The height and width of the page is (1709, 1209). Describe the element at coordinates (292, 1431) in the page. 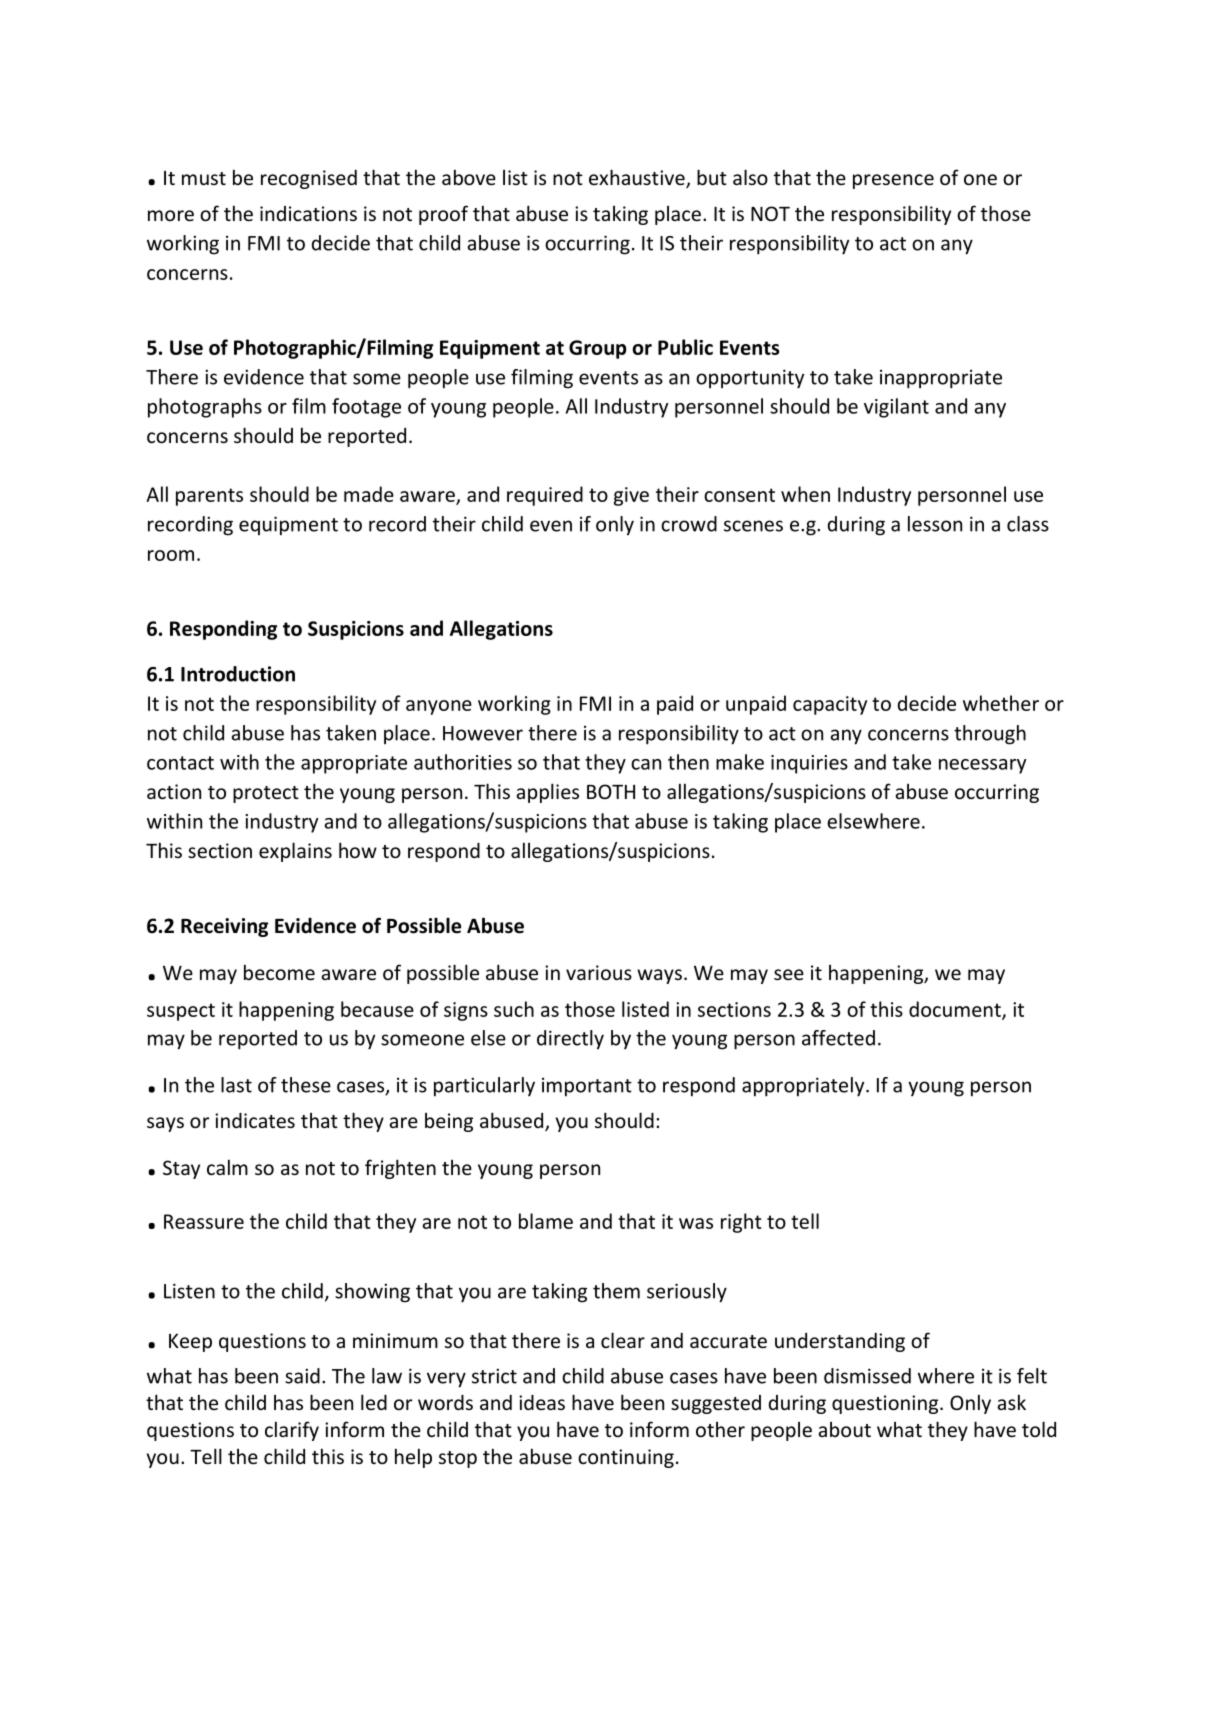

I see `clarify` at that location.
